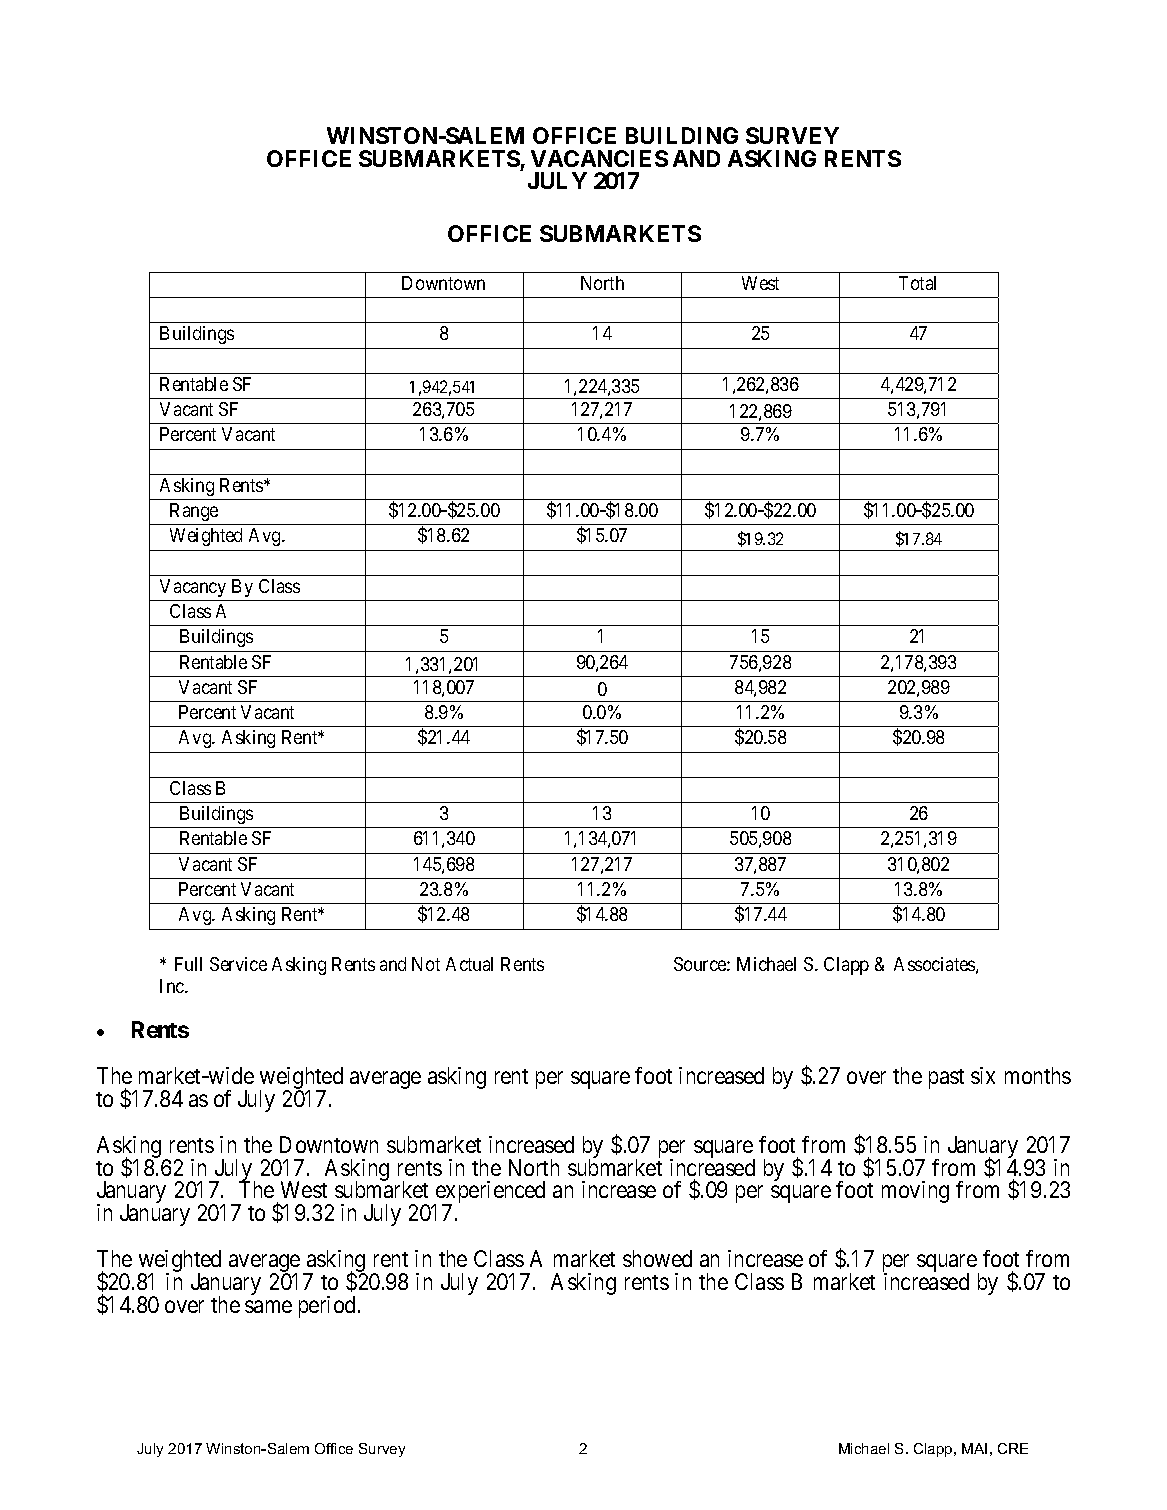  Describe the element at coordinates (194, 512) in the page. I see `Range` at that location.
